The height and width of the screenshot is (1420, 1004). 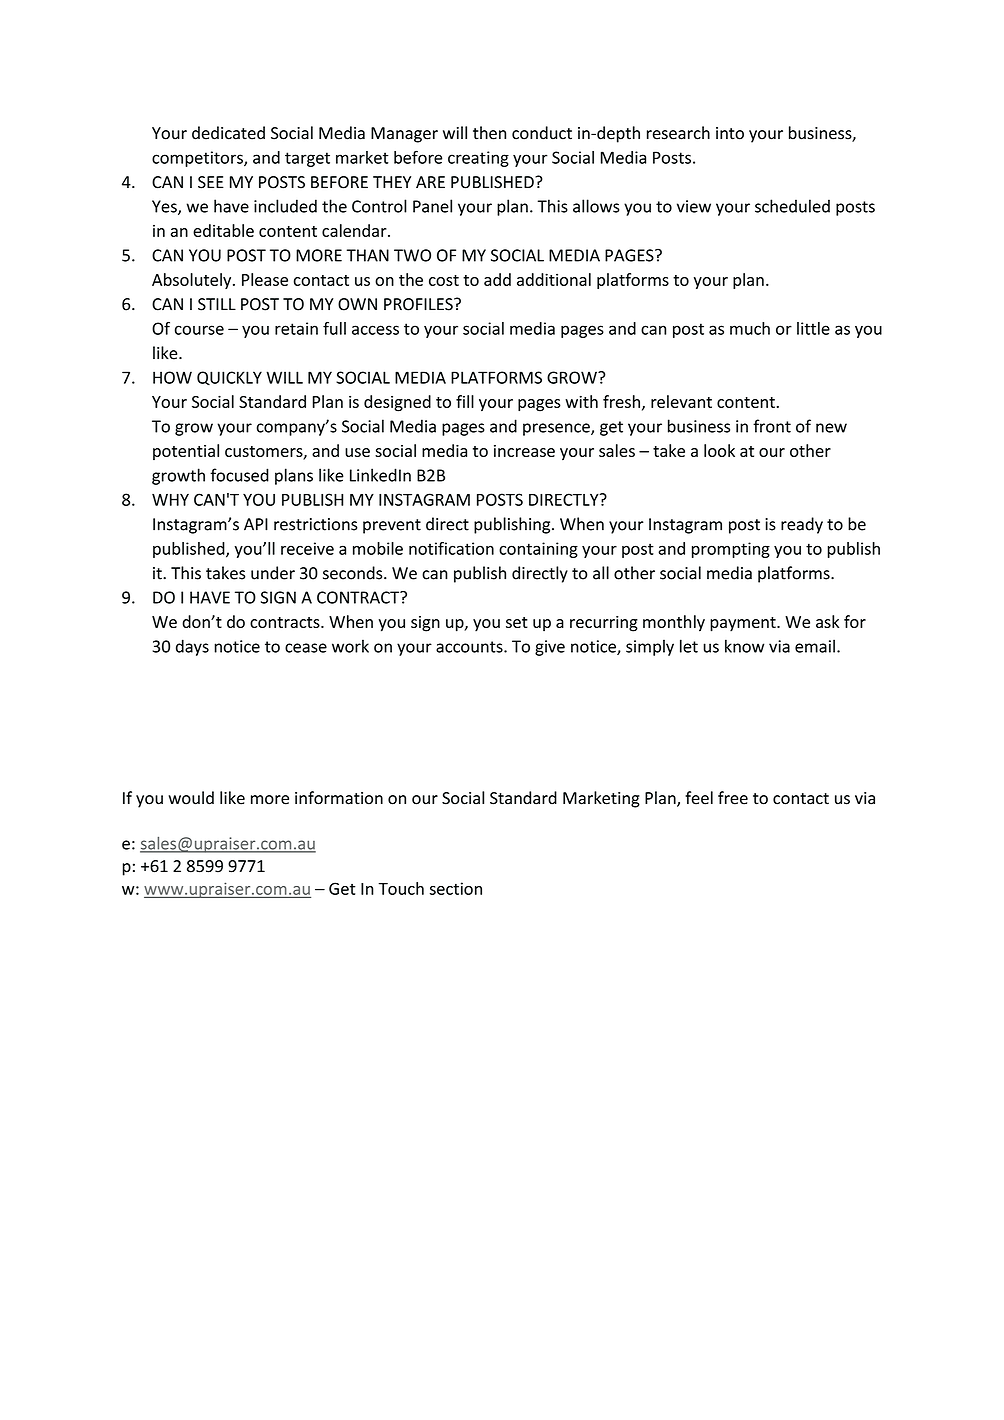 What do you see at coordinates (478, 159) in the screenshot?
I see `creating` at bounding box center [478, 159].
